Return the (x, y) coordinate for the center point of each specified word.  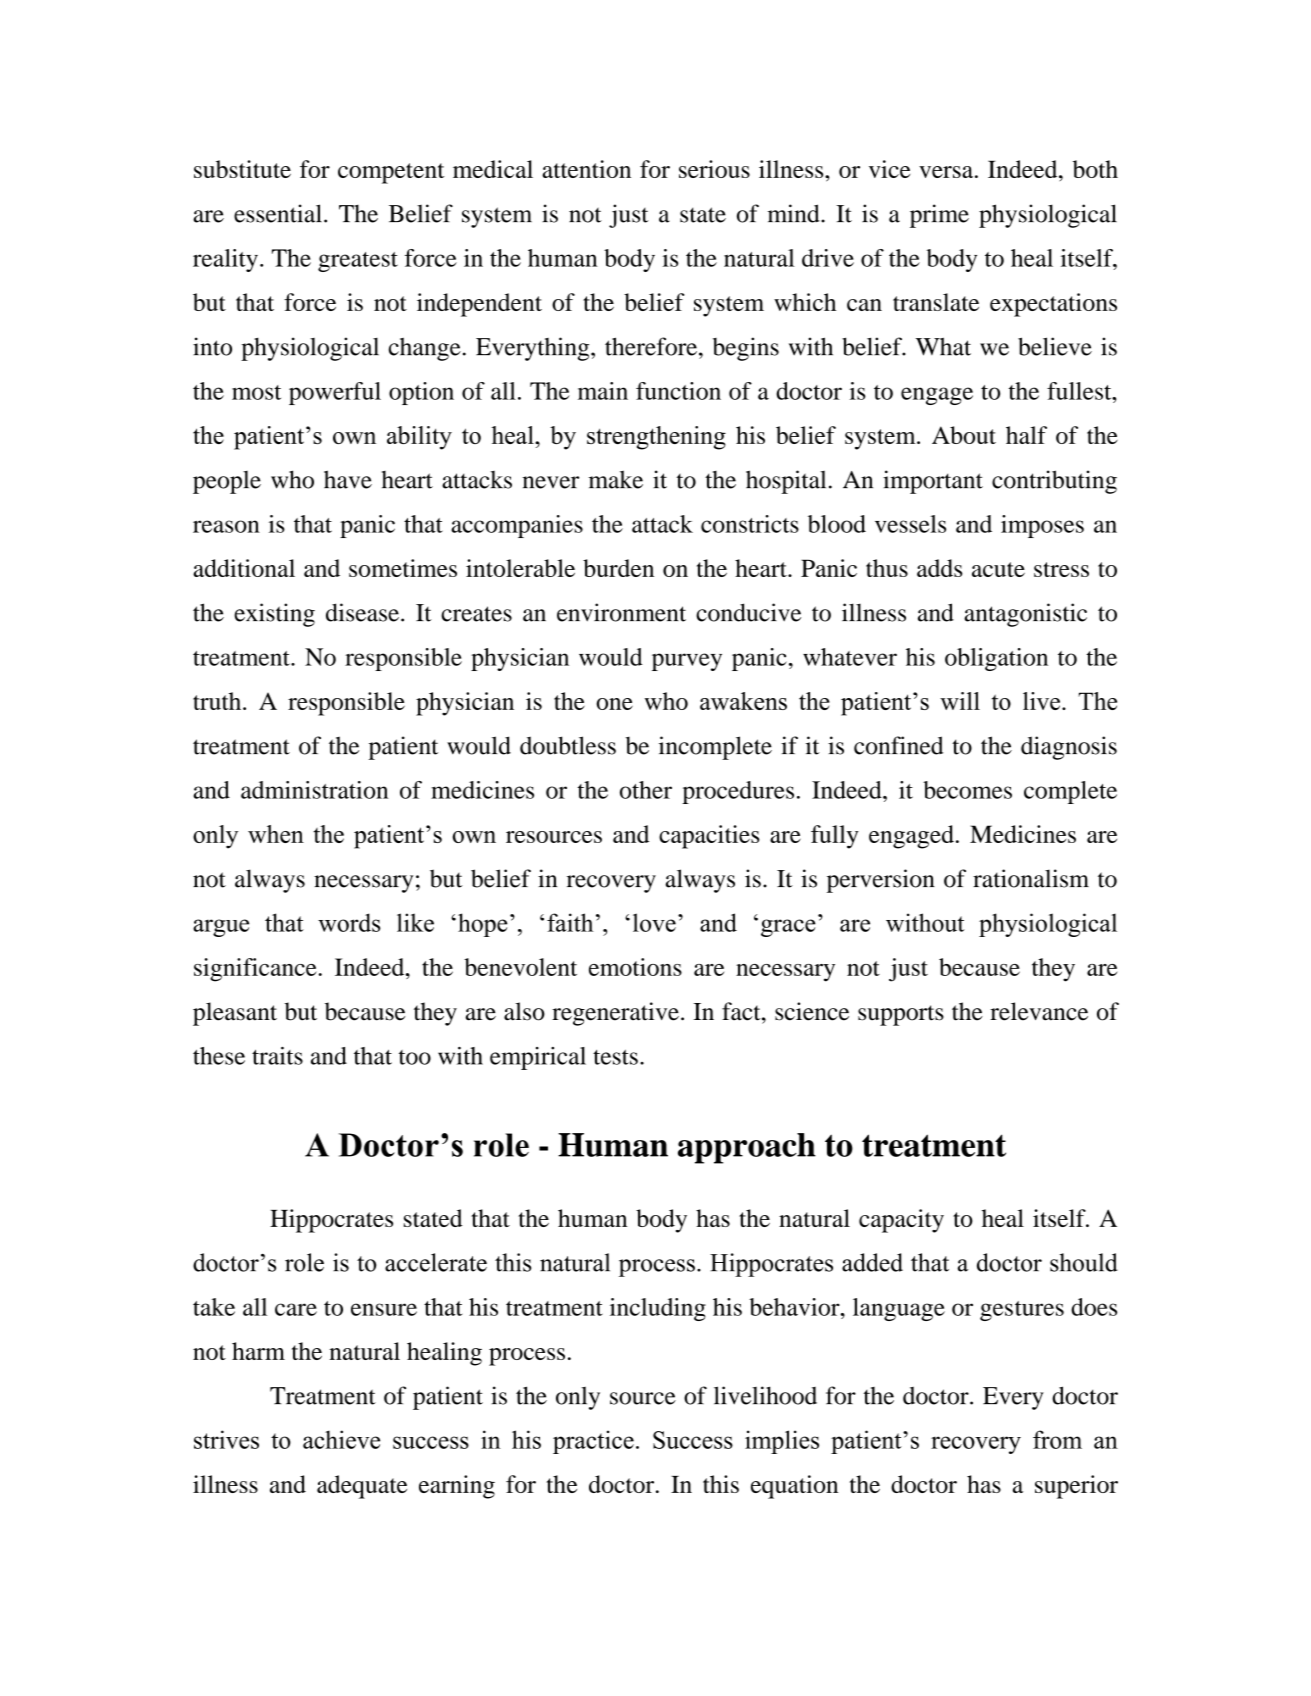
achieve (341, 1439)
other (646, 790)
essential (278, 213)
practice (593, 1442)
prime (939, 216)
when (276, 834)
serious (714, 169)
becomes (967, 790)
